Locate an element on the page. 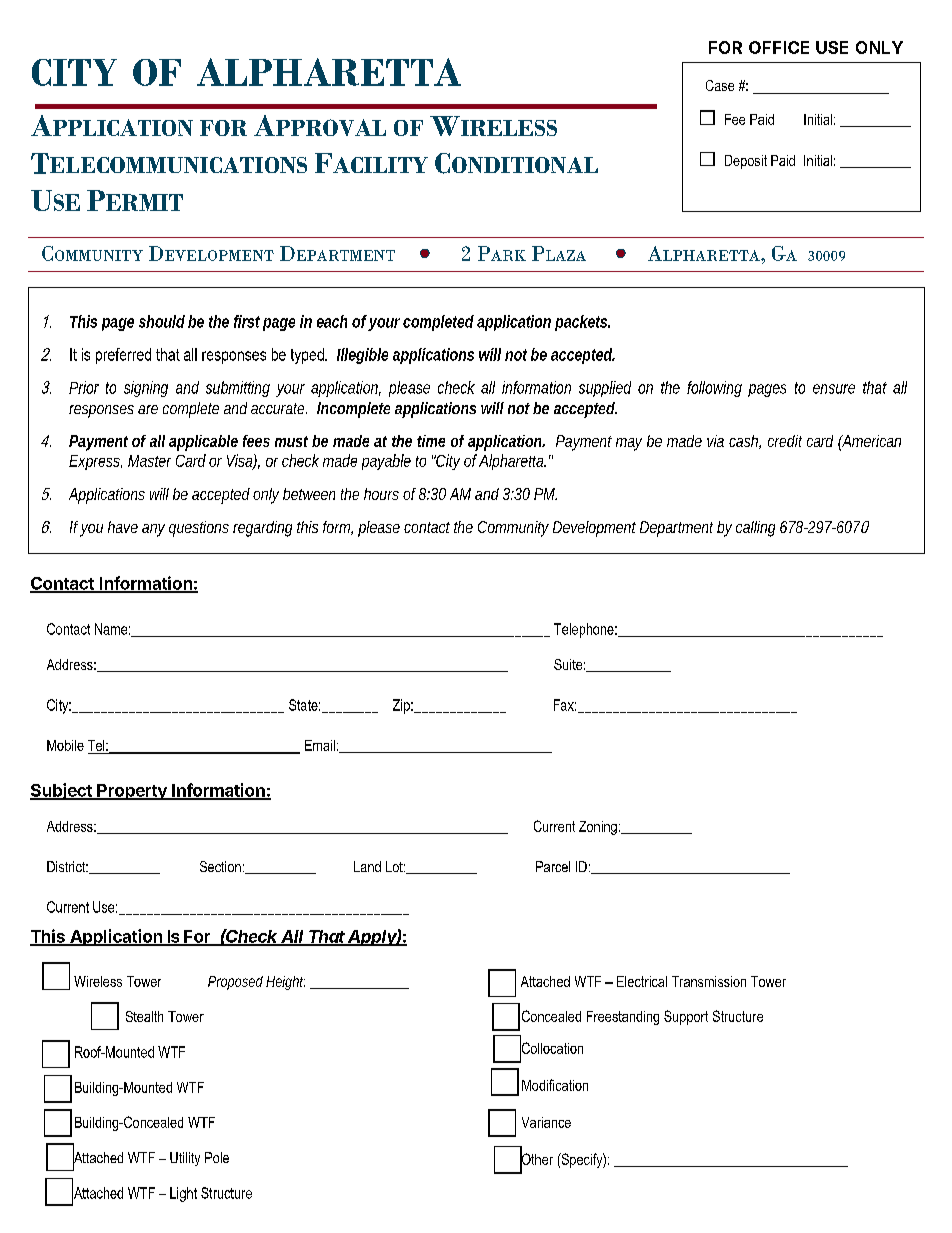  Transmission is located at coordinates (709, 981).
